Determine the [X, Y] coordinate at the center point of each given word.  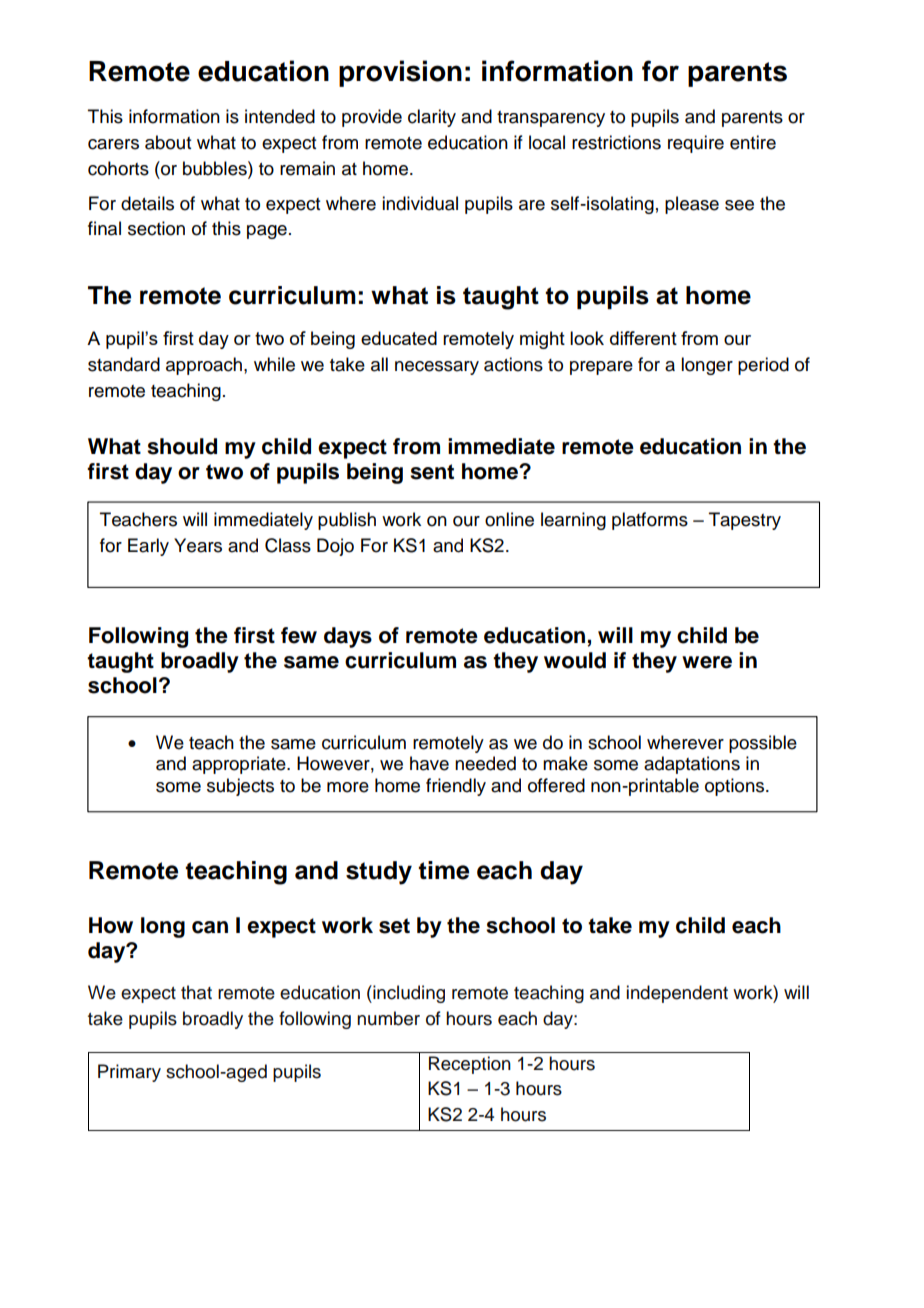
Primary [129, 1073]
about [168, 142]
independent [677, 994]
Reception [470, 1065]
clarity [432, 118]
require [696, 144]
